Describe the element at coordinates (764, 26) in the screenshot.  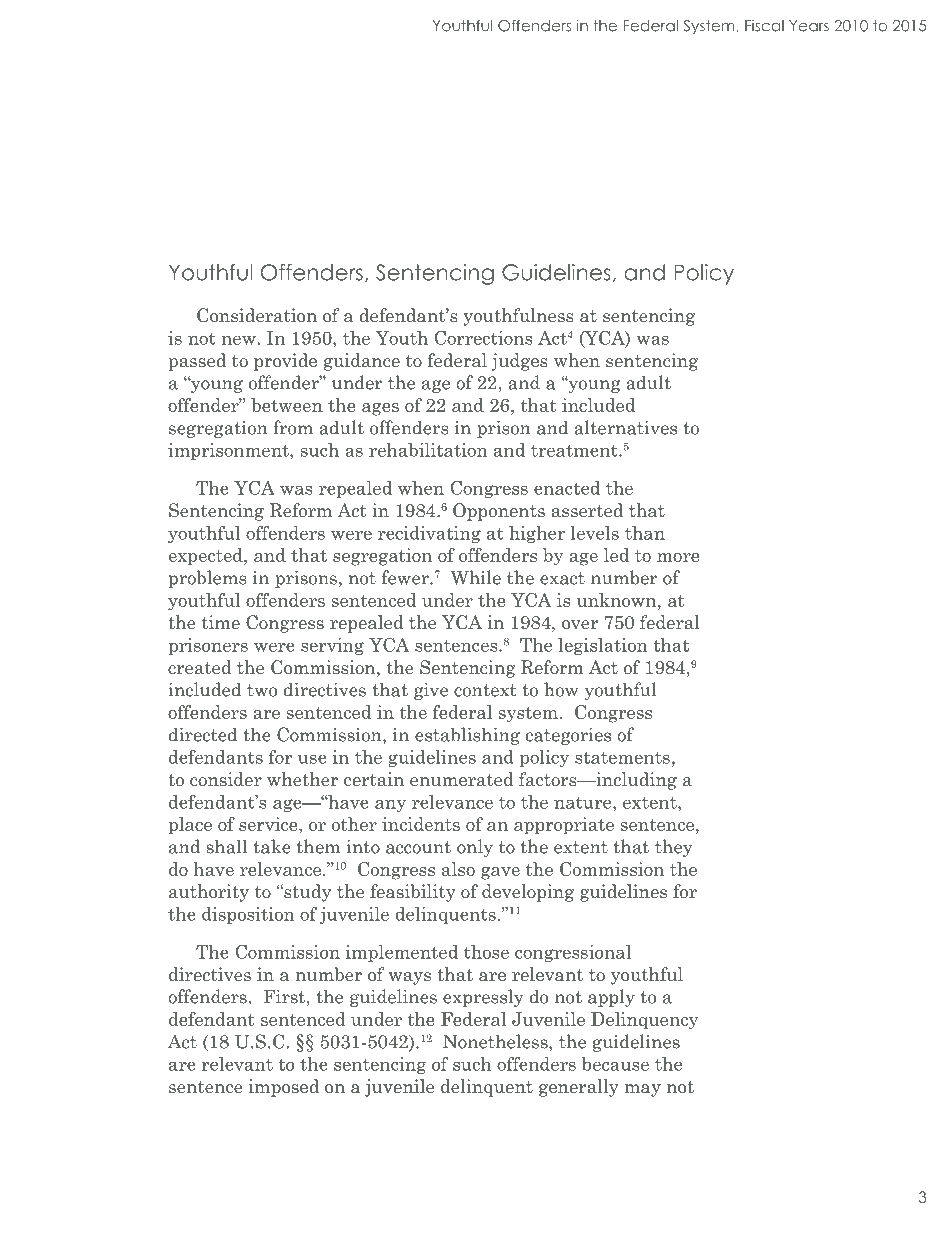
I see `Fiscal` at that location.
